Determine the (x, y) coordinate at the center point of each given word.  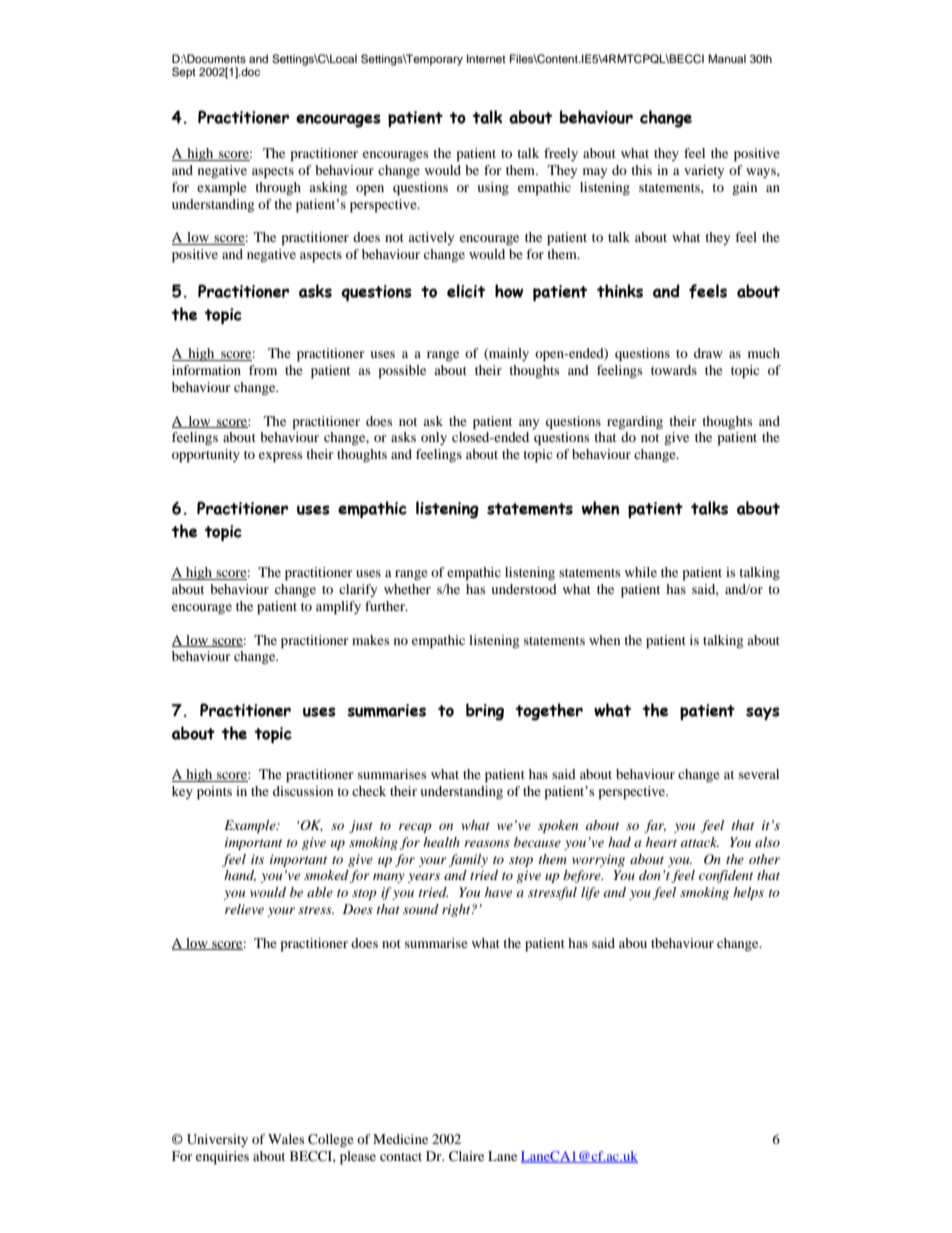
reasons (487, 843)
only (434, 438)
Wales (286, 1139)
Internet (486, 58)
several (759, 774)
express (280, 457)
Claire (466, 1156)
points (214, 793)
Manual (727, 58)
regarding (635, 422)
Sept (184, 73)
